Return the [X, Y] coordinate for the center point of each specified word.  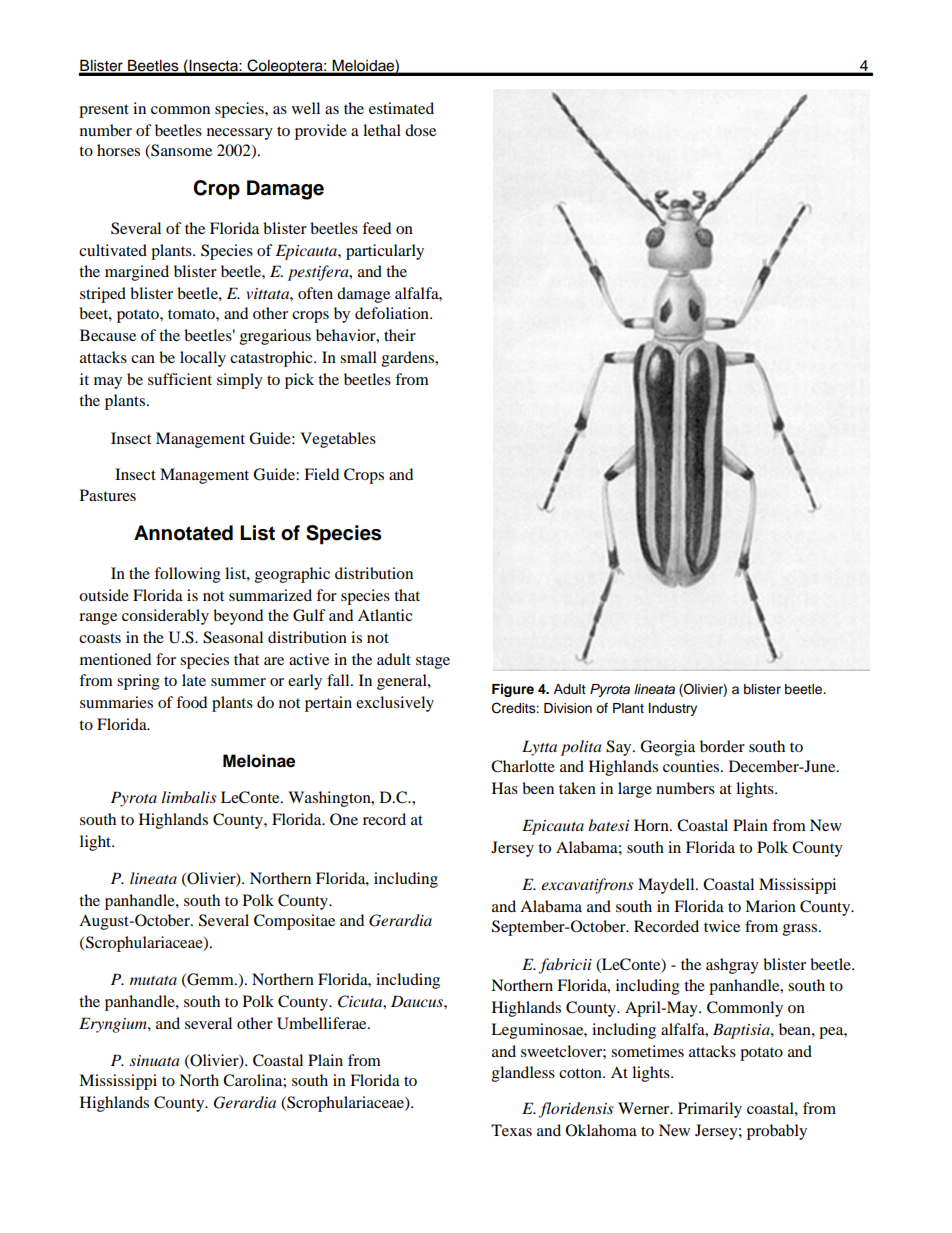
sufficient [180, 379]
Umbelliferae [323, 1023]
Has [505, 788]
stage [433, 662]
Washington [330, 799]
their [400, 335]
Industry [673, 709]
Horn [652, 825]
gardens [409, 359]
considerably [165, 617]
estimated [401, 108]
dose [420, 130]
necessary [240, 134]
